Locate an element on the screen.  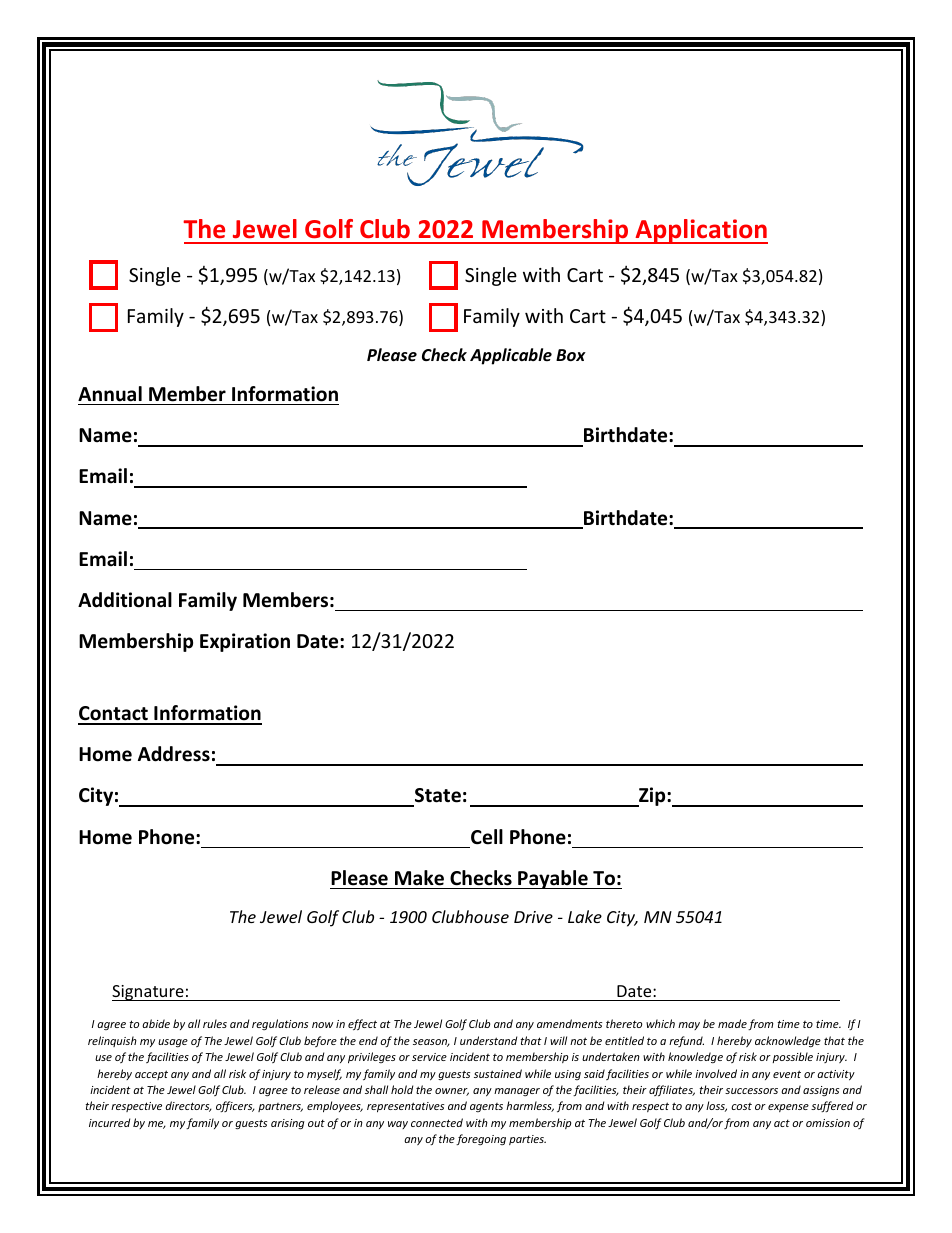
cost is located at coordinates (741, 1106).
